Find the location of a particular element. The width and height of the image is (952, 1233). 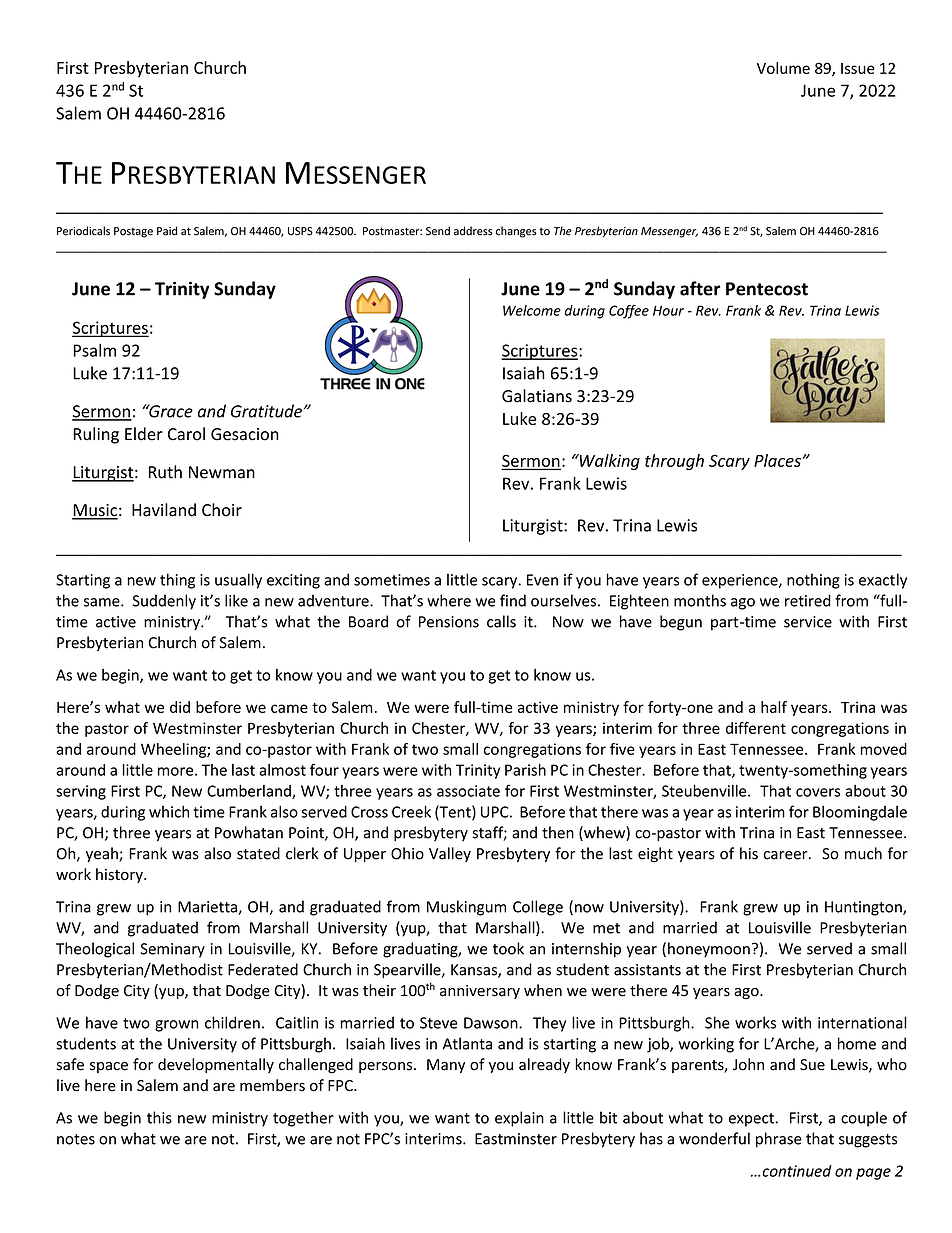

explain is located at coordinates (519, 1119).
